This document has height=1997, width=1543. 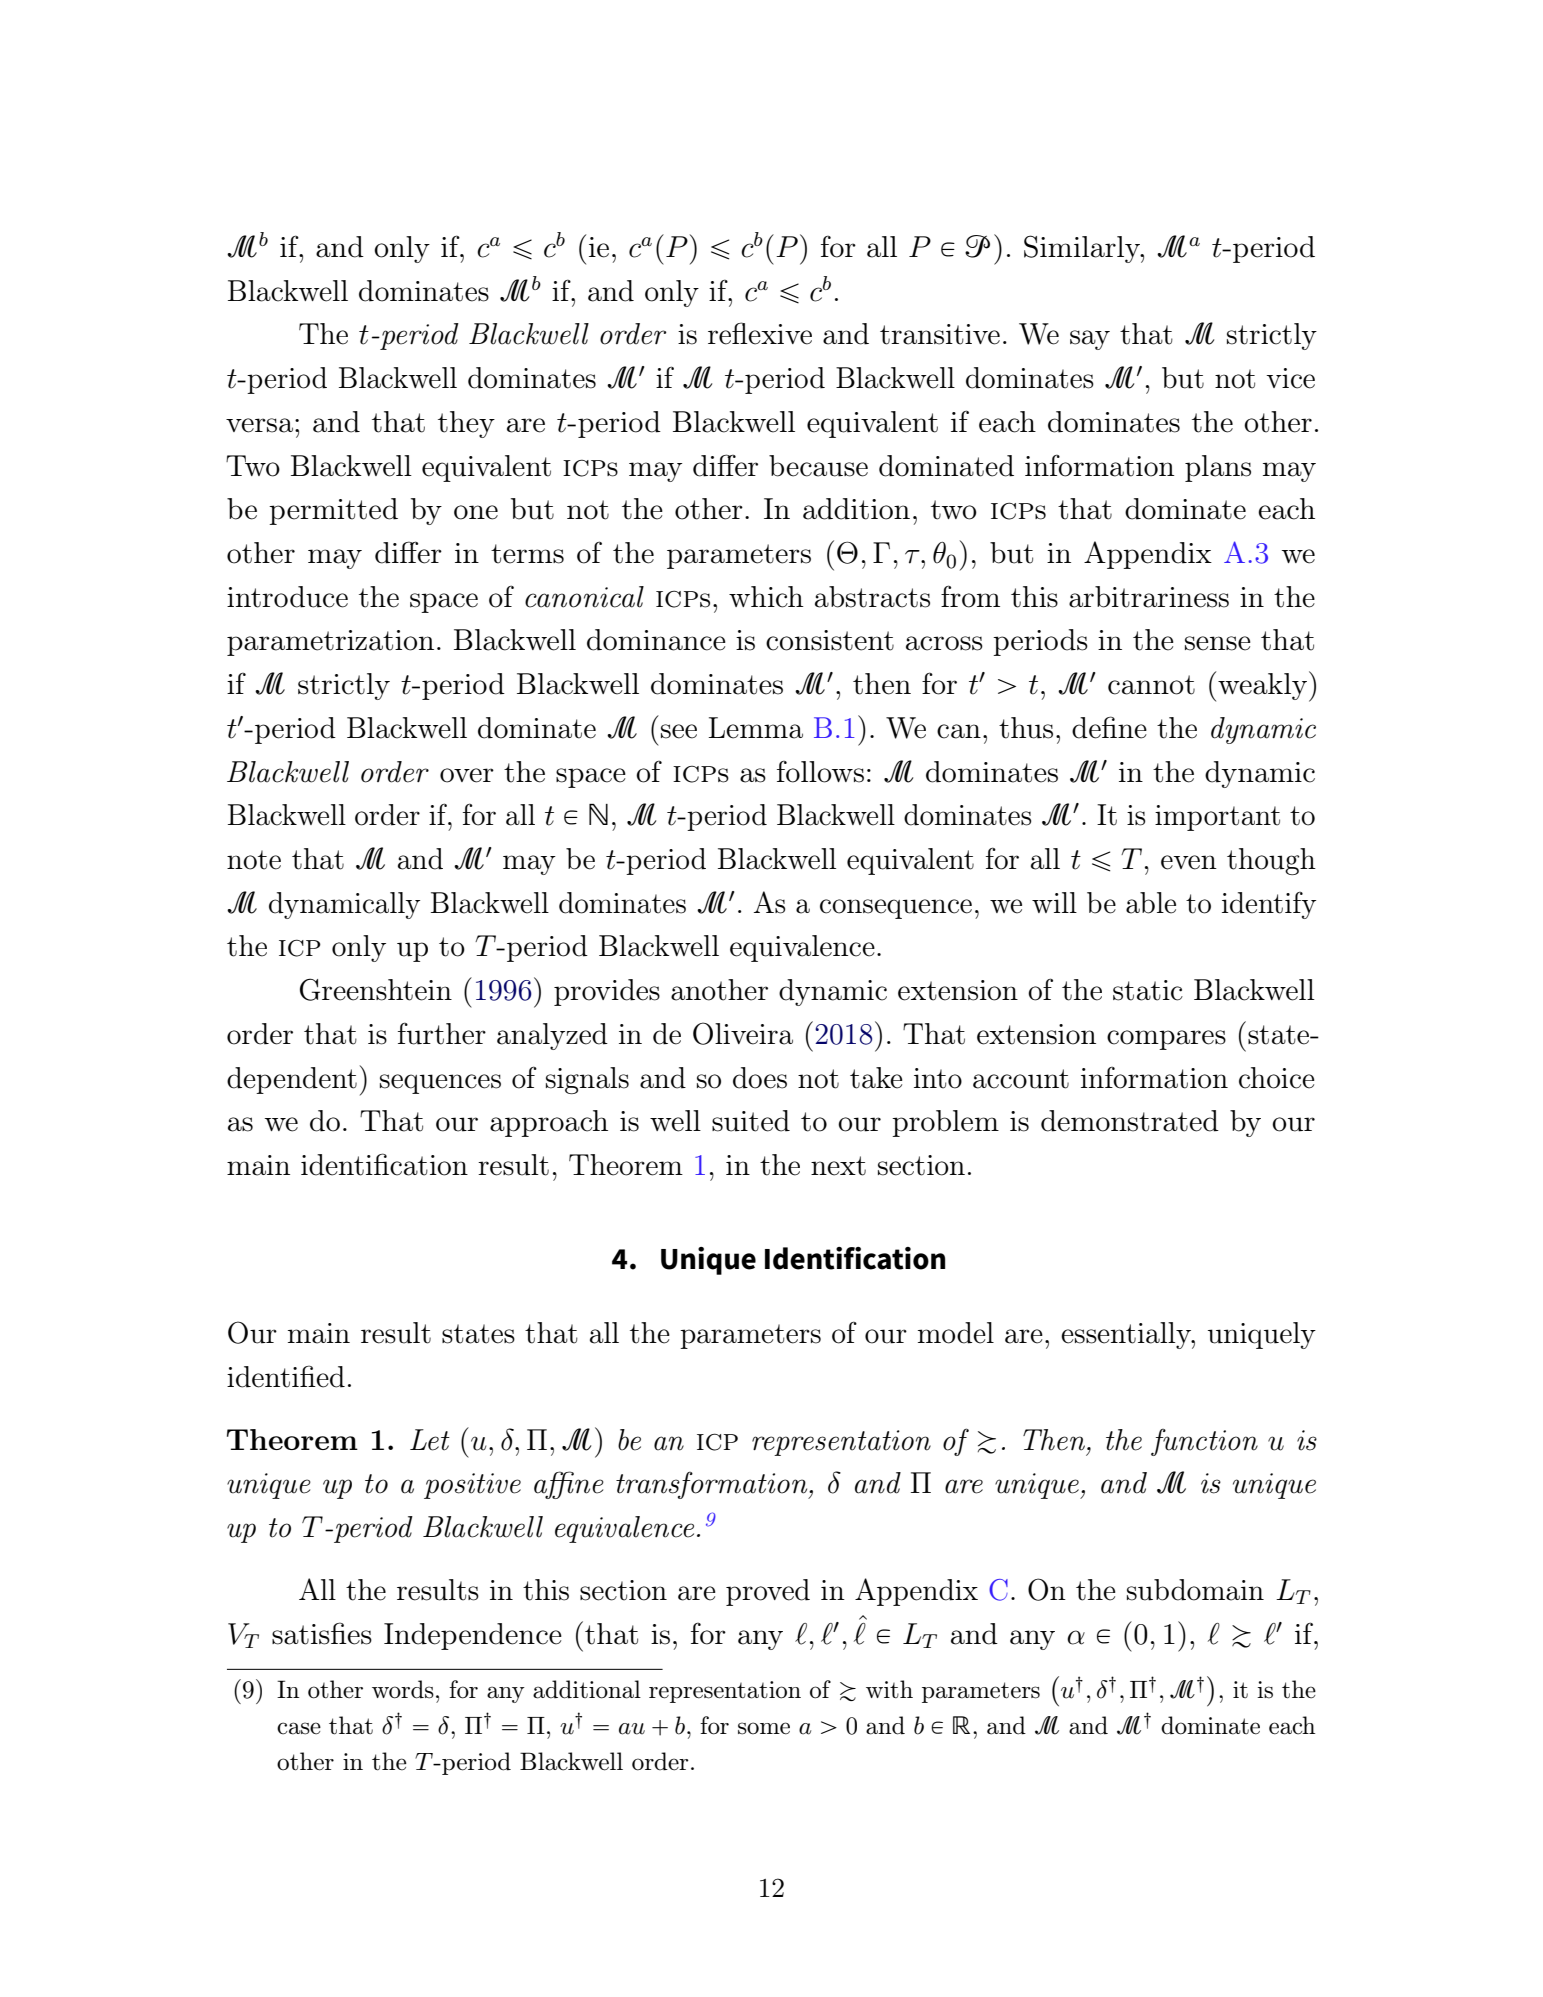 I want to click on with, so click(x=889, y=1689).
